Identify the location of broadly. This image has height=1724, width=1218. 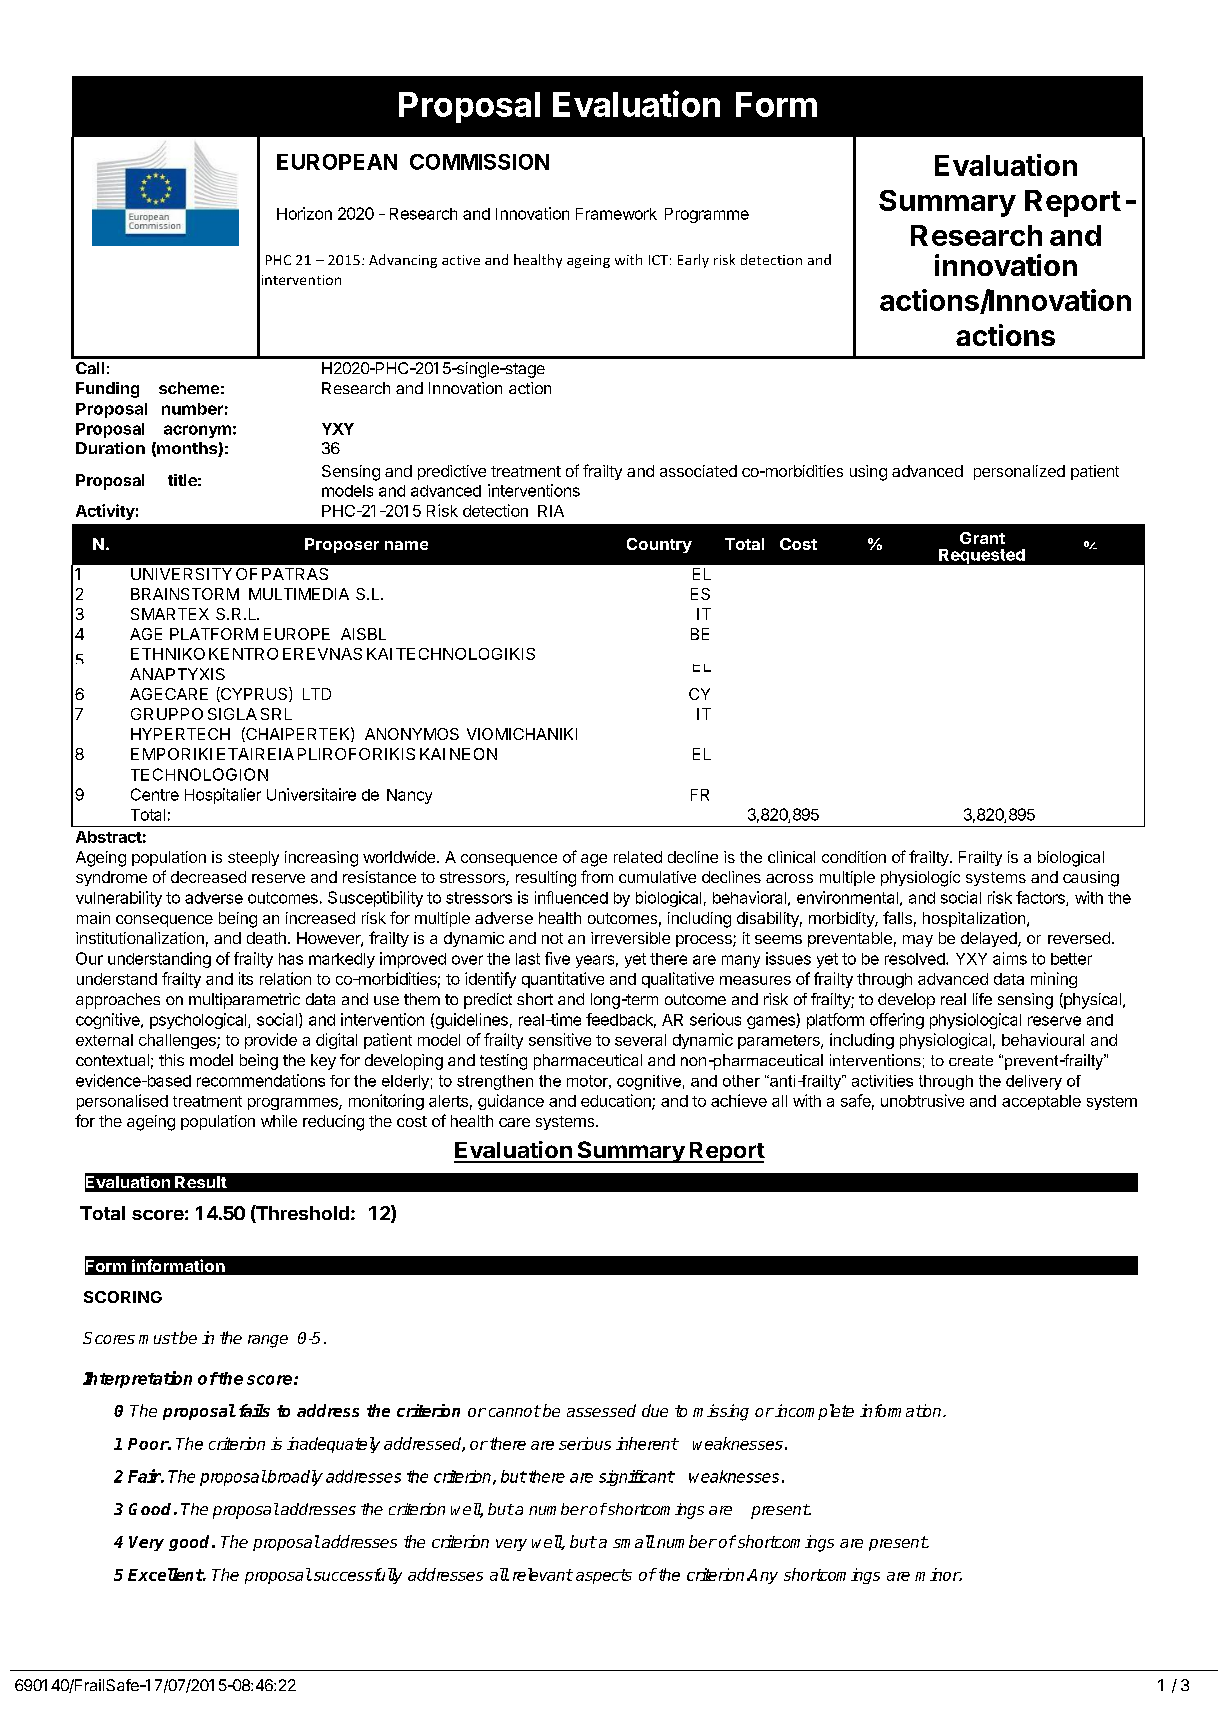
(294, 1478).
